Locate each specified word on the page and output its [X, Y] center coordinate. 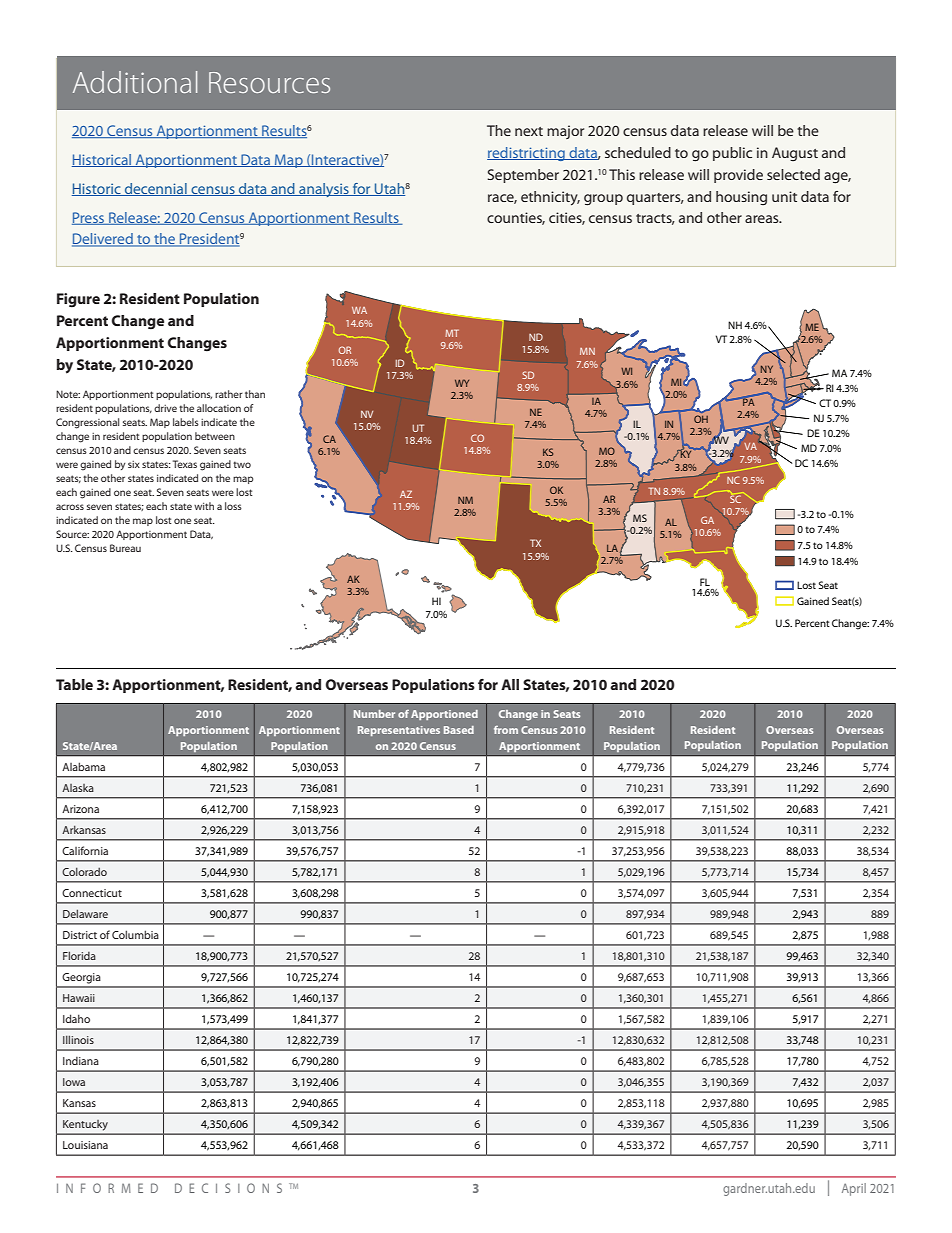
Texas [185, 464]
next [529, 131]
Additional [135, 82]
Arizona [80, 809]
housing [741, 198]
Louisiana [85, 1145]
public [732, 154]
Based [459, 730]
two [242, 464]
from [506, 730]
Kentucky [85, 1125]
